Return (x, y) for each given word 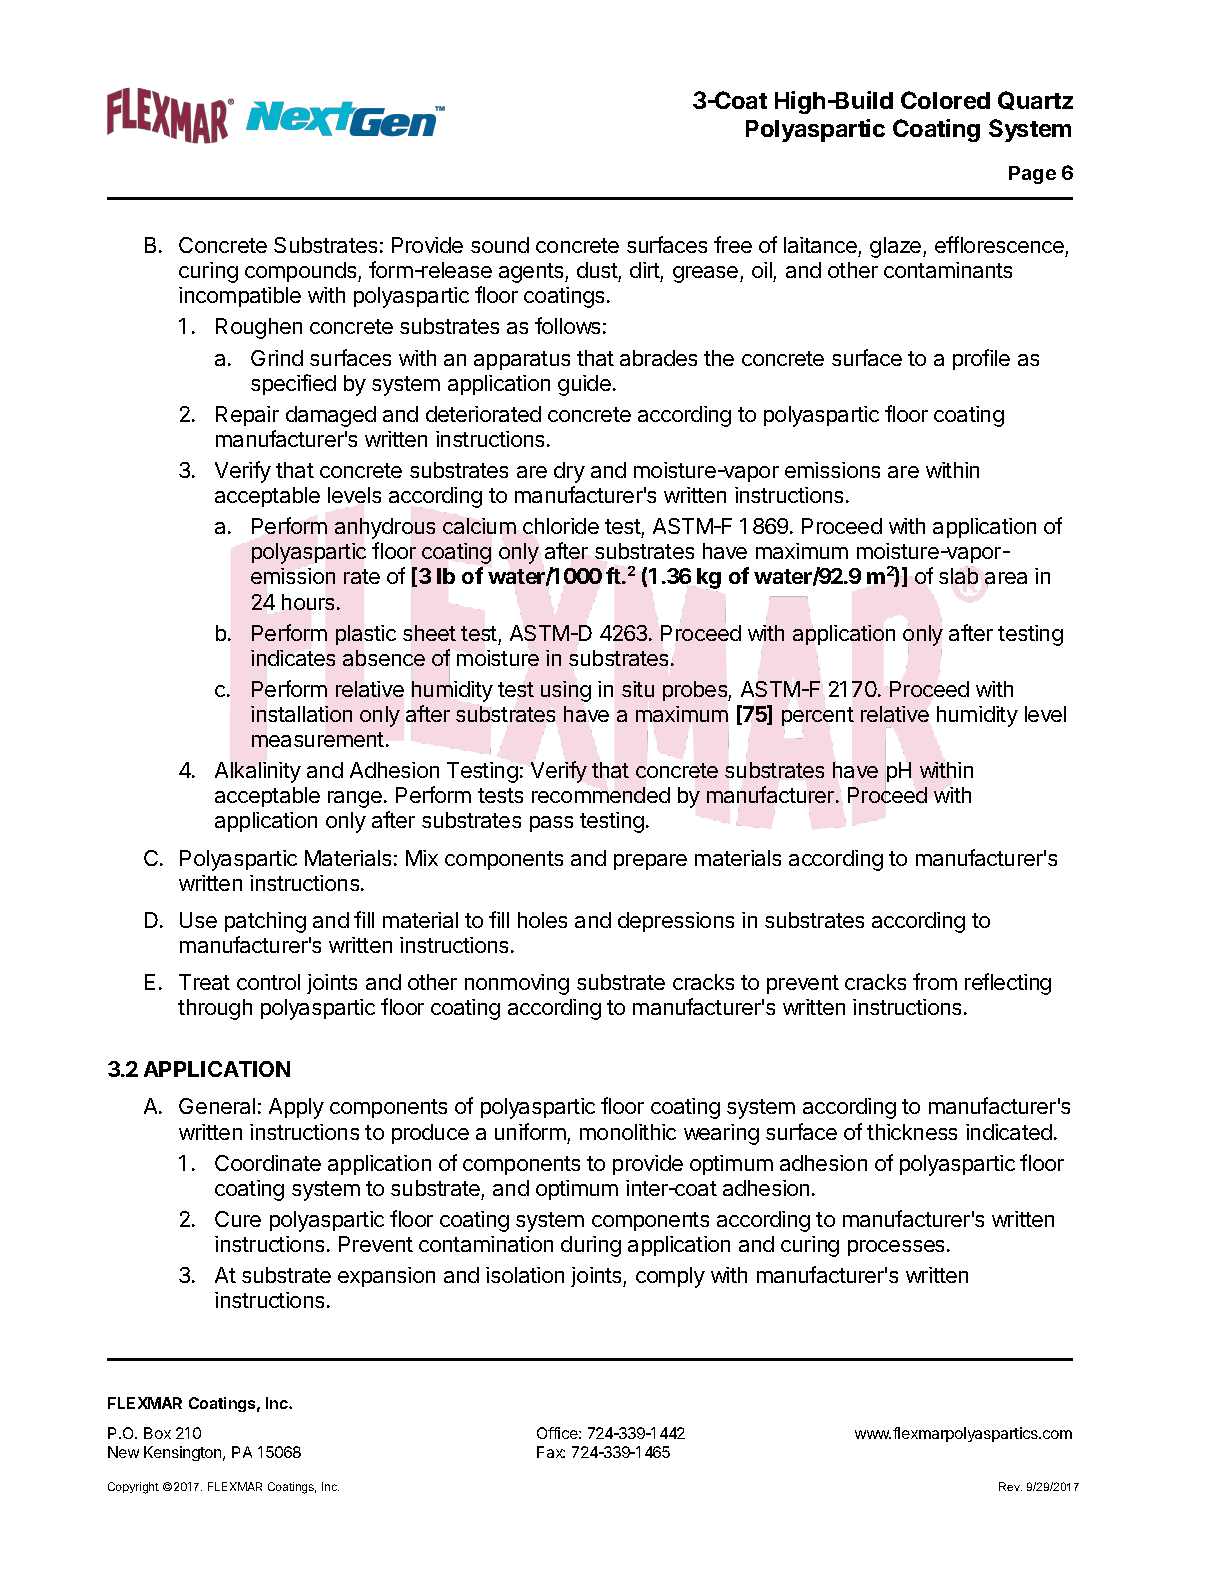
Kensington (184, 1453)
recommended (601, 795)
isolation (525, 1275)
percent (818, 718)
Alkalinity (258, 772)
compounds (302, 272)
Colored (945, 100)
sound (500, 245)
